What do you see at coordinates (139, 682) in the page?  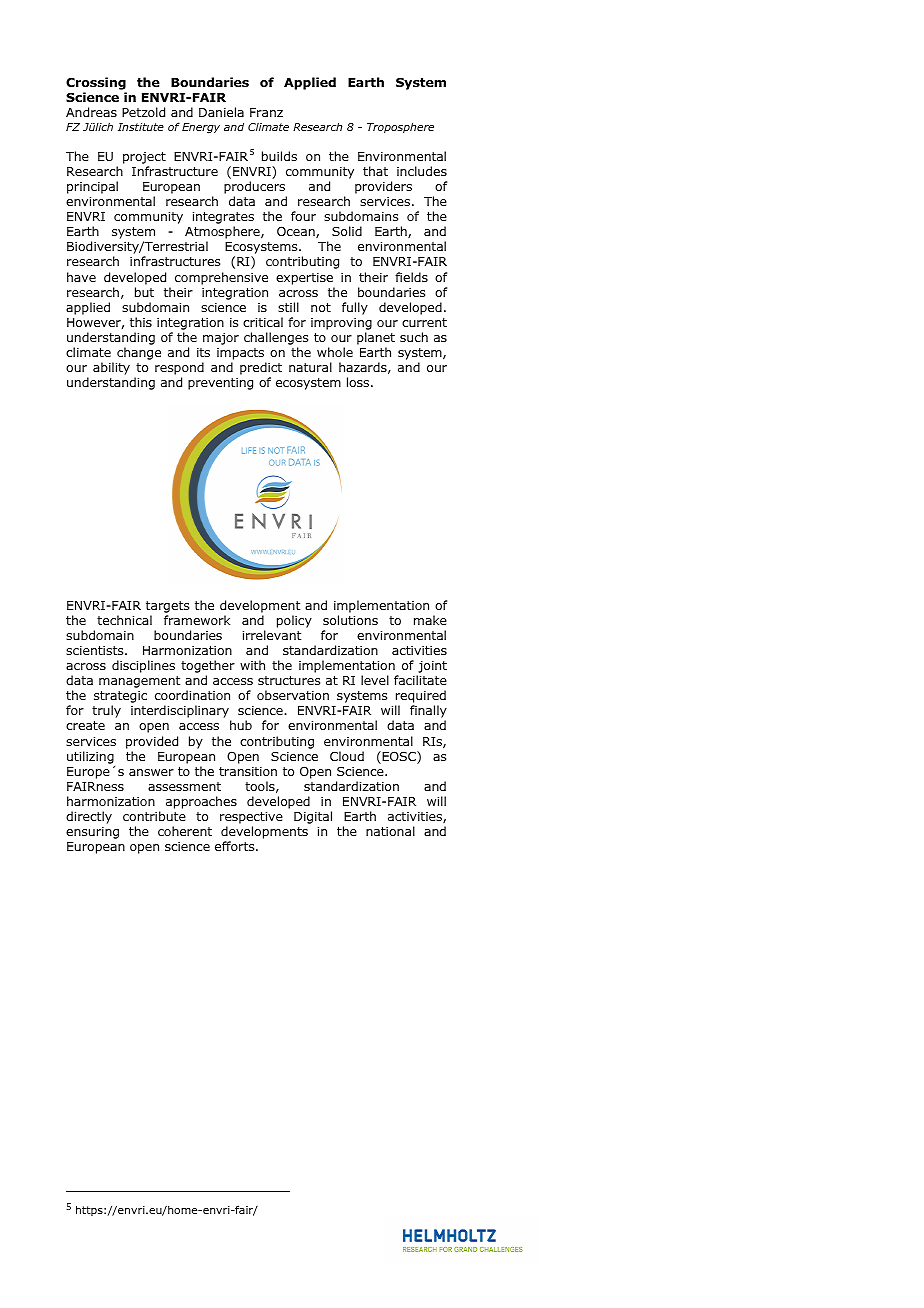 I see `management` at bounding box center [139, 682].
